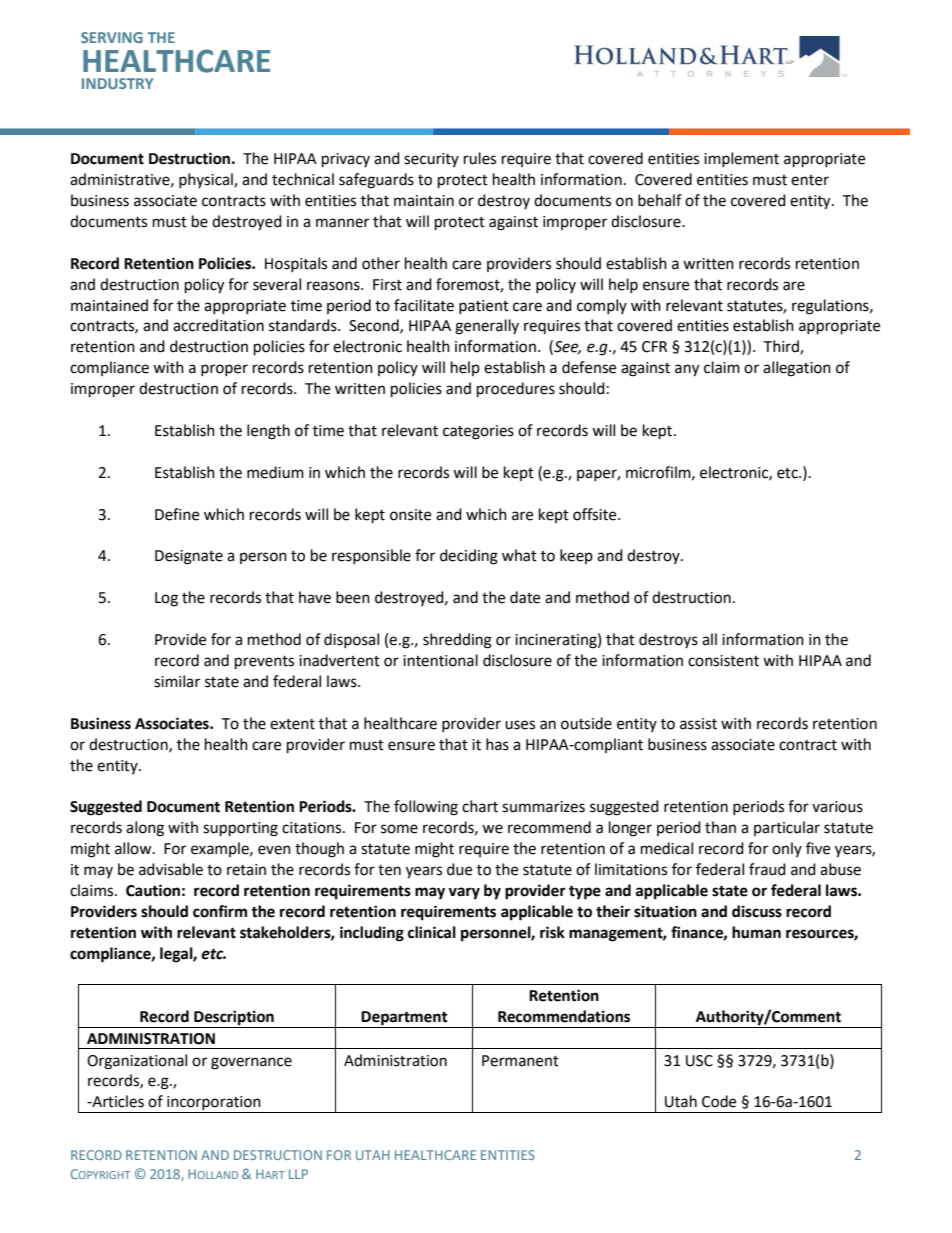  Describe the element at coordinates (741, 159) in the screenshot. I see `implement` at that location.
